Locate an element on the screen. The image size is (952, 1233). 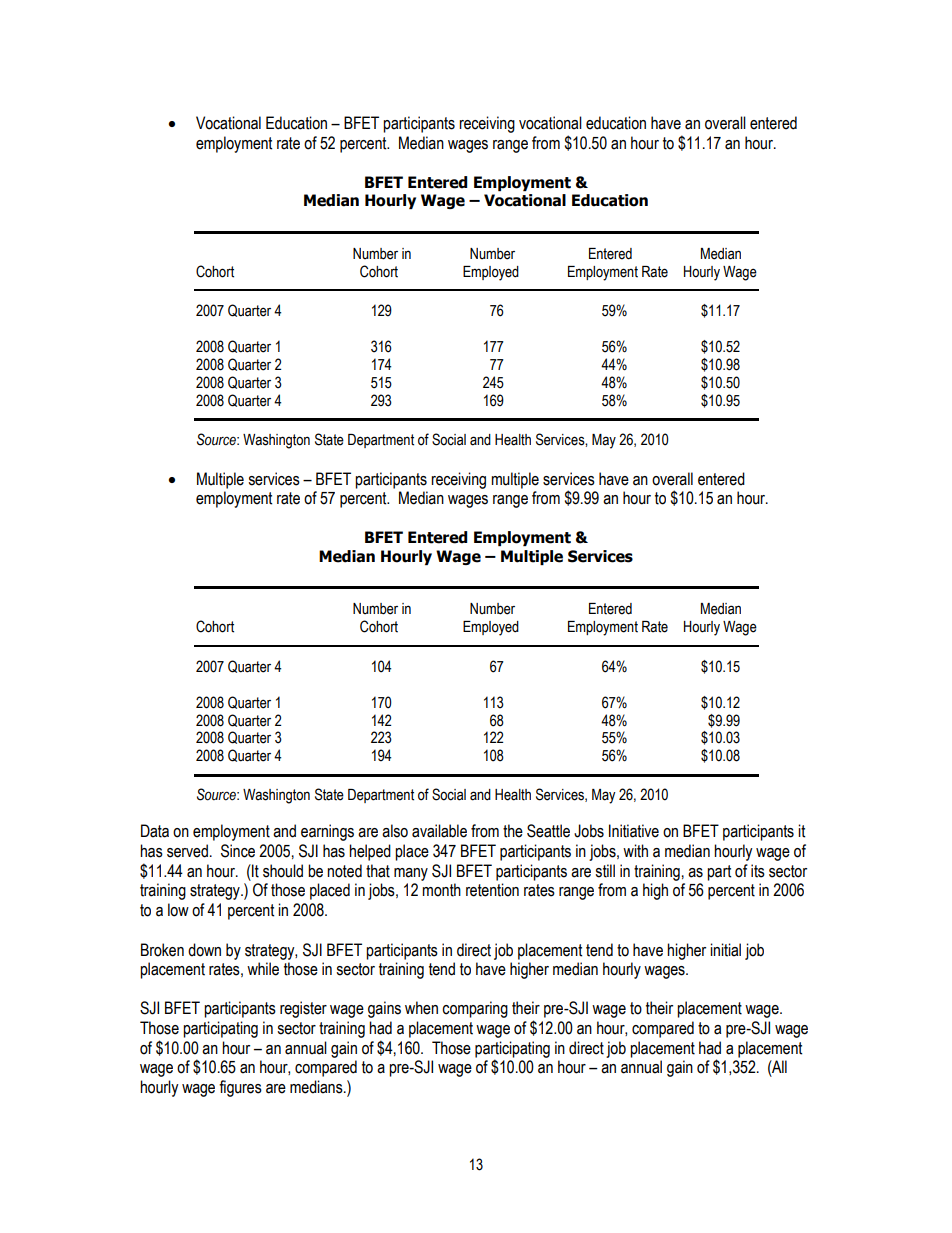
figures is located at coordinates (240, 1088).
